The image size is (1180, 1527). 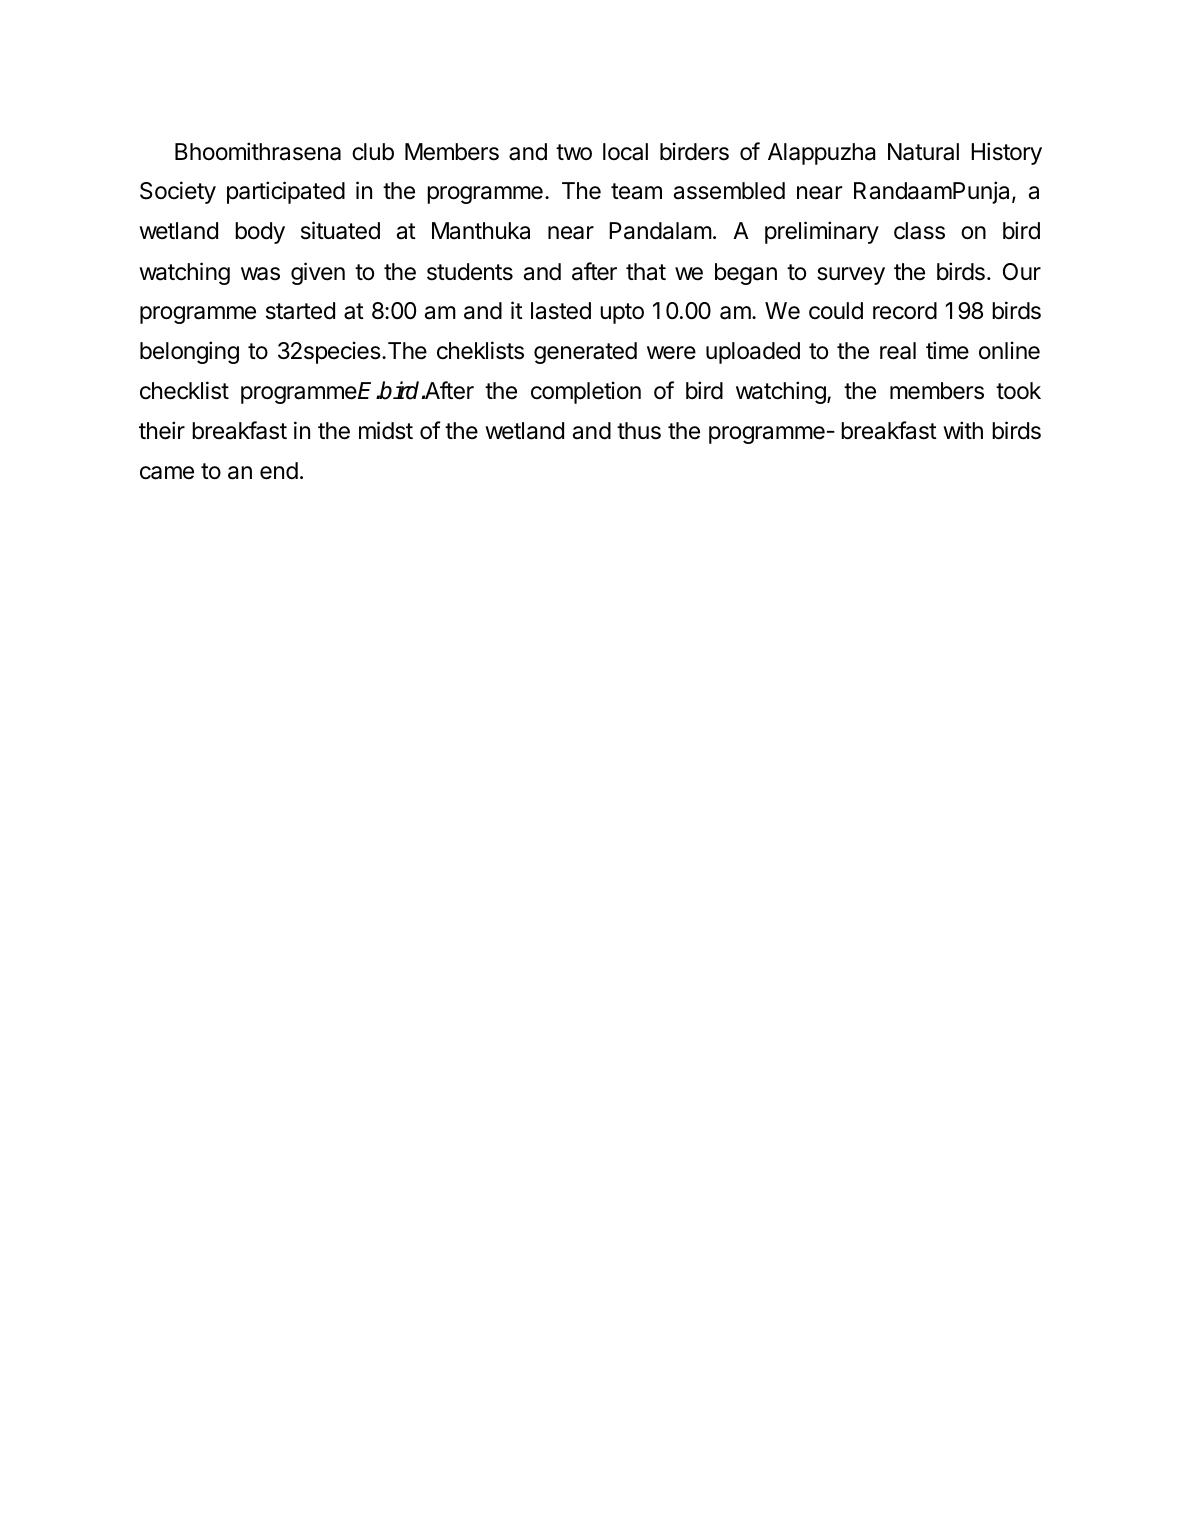 What do you see at coordinates (585, 353) in the image?
I see `generated` at bounding box center [585, 353].
